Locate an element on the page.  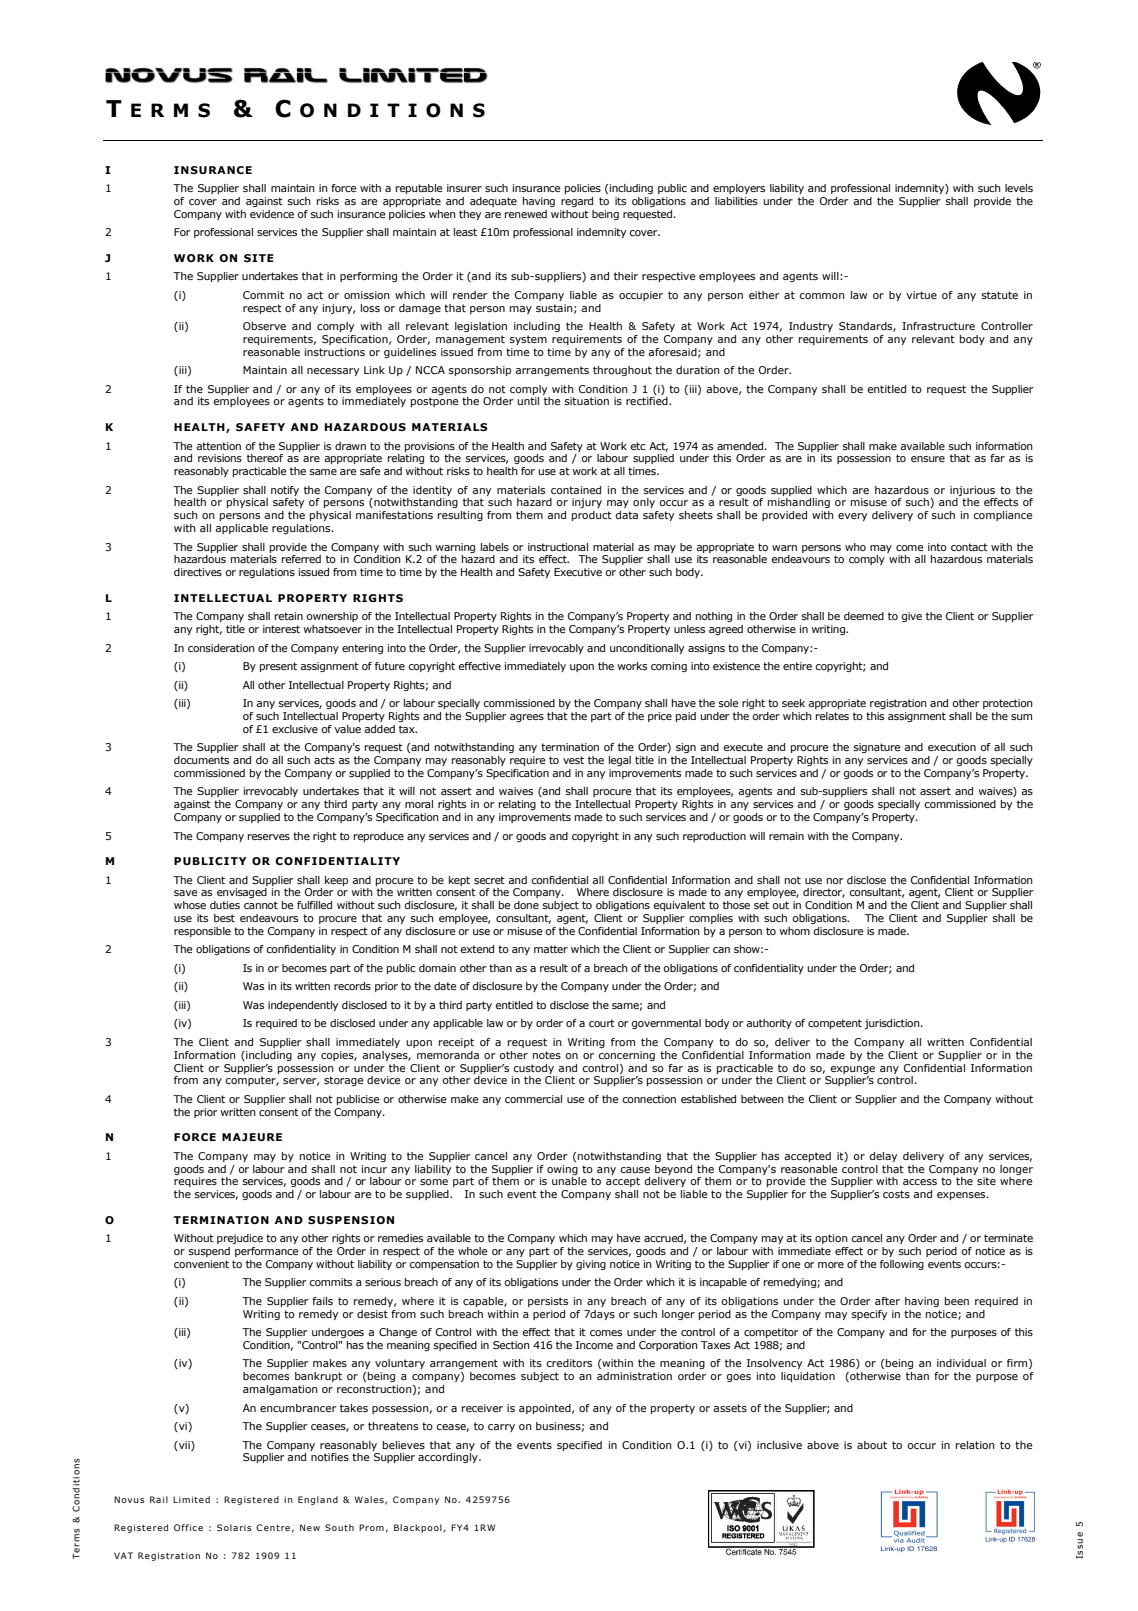
court is located at coordinates (602, 1023).
